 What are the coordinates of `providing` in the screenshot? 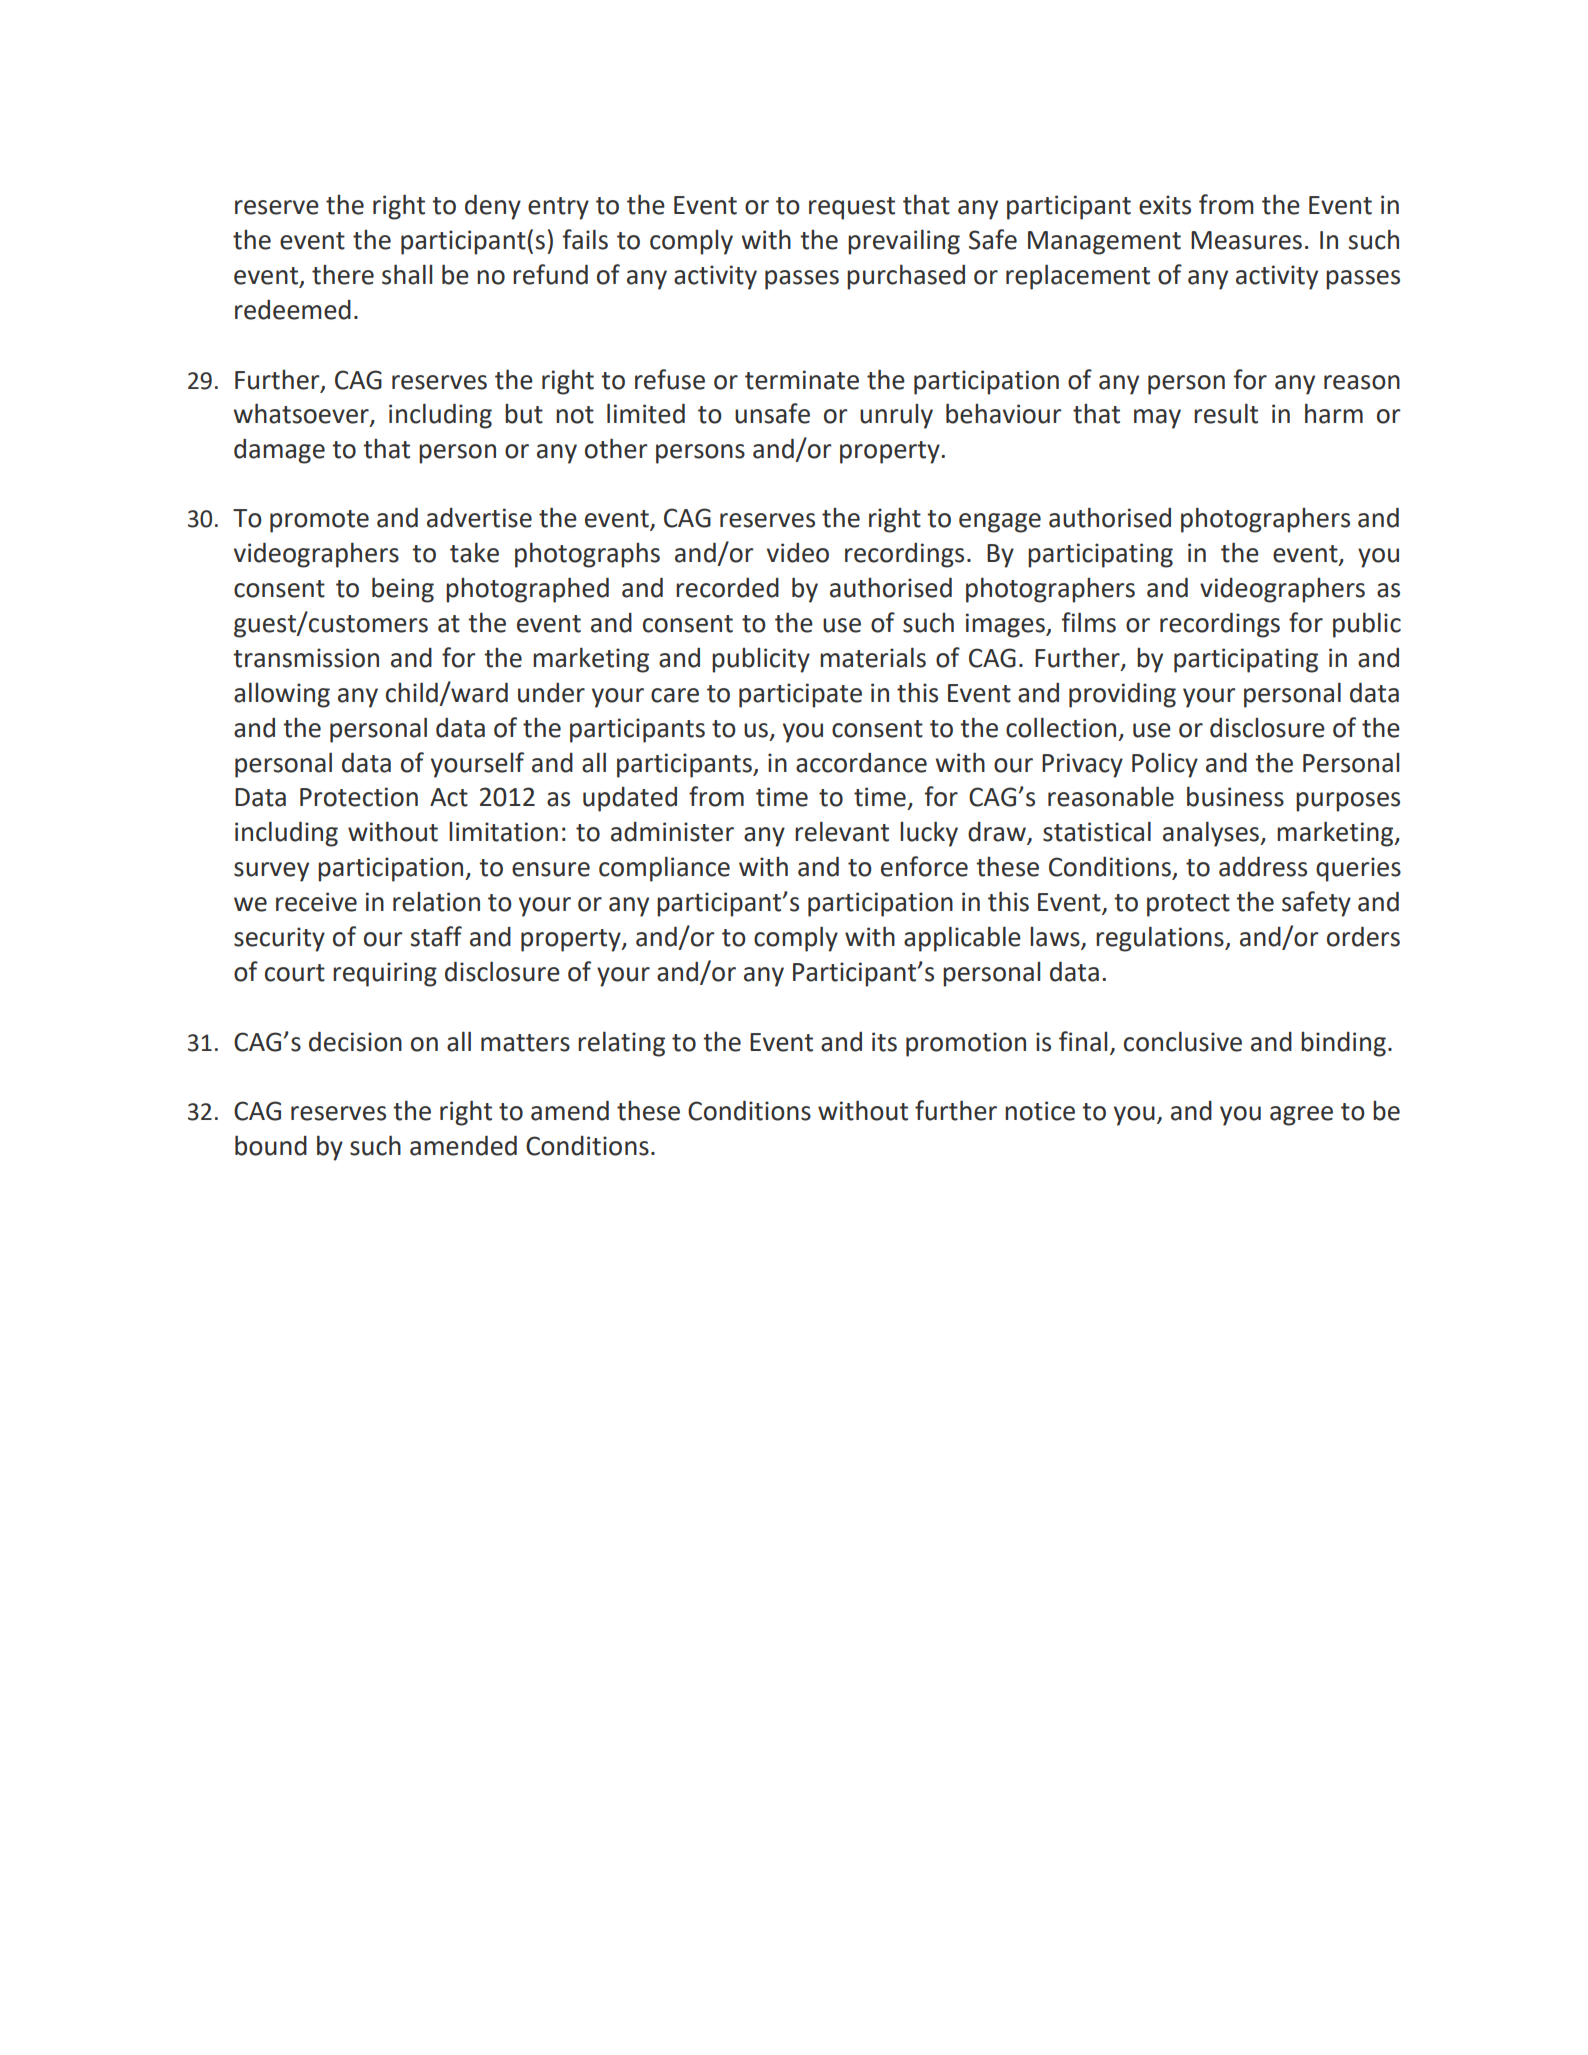 It's located at (1122, 695).
